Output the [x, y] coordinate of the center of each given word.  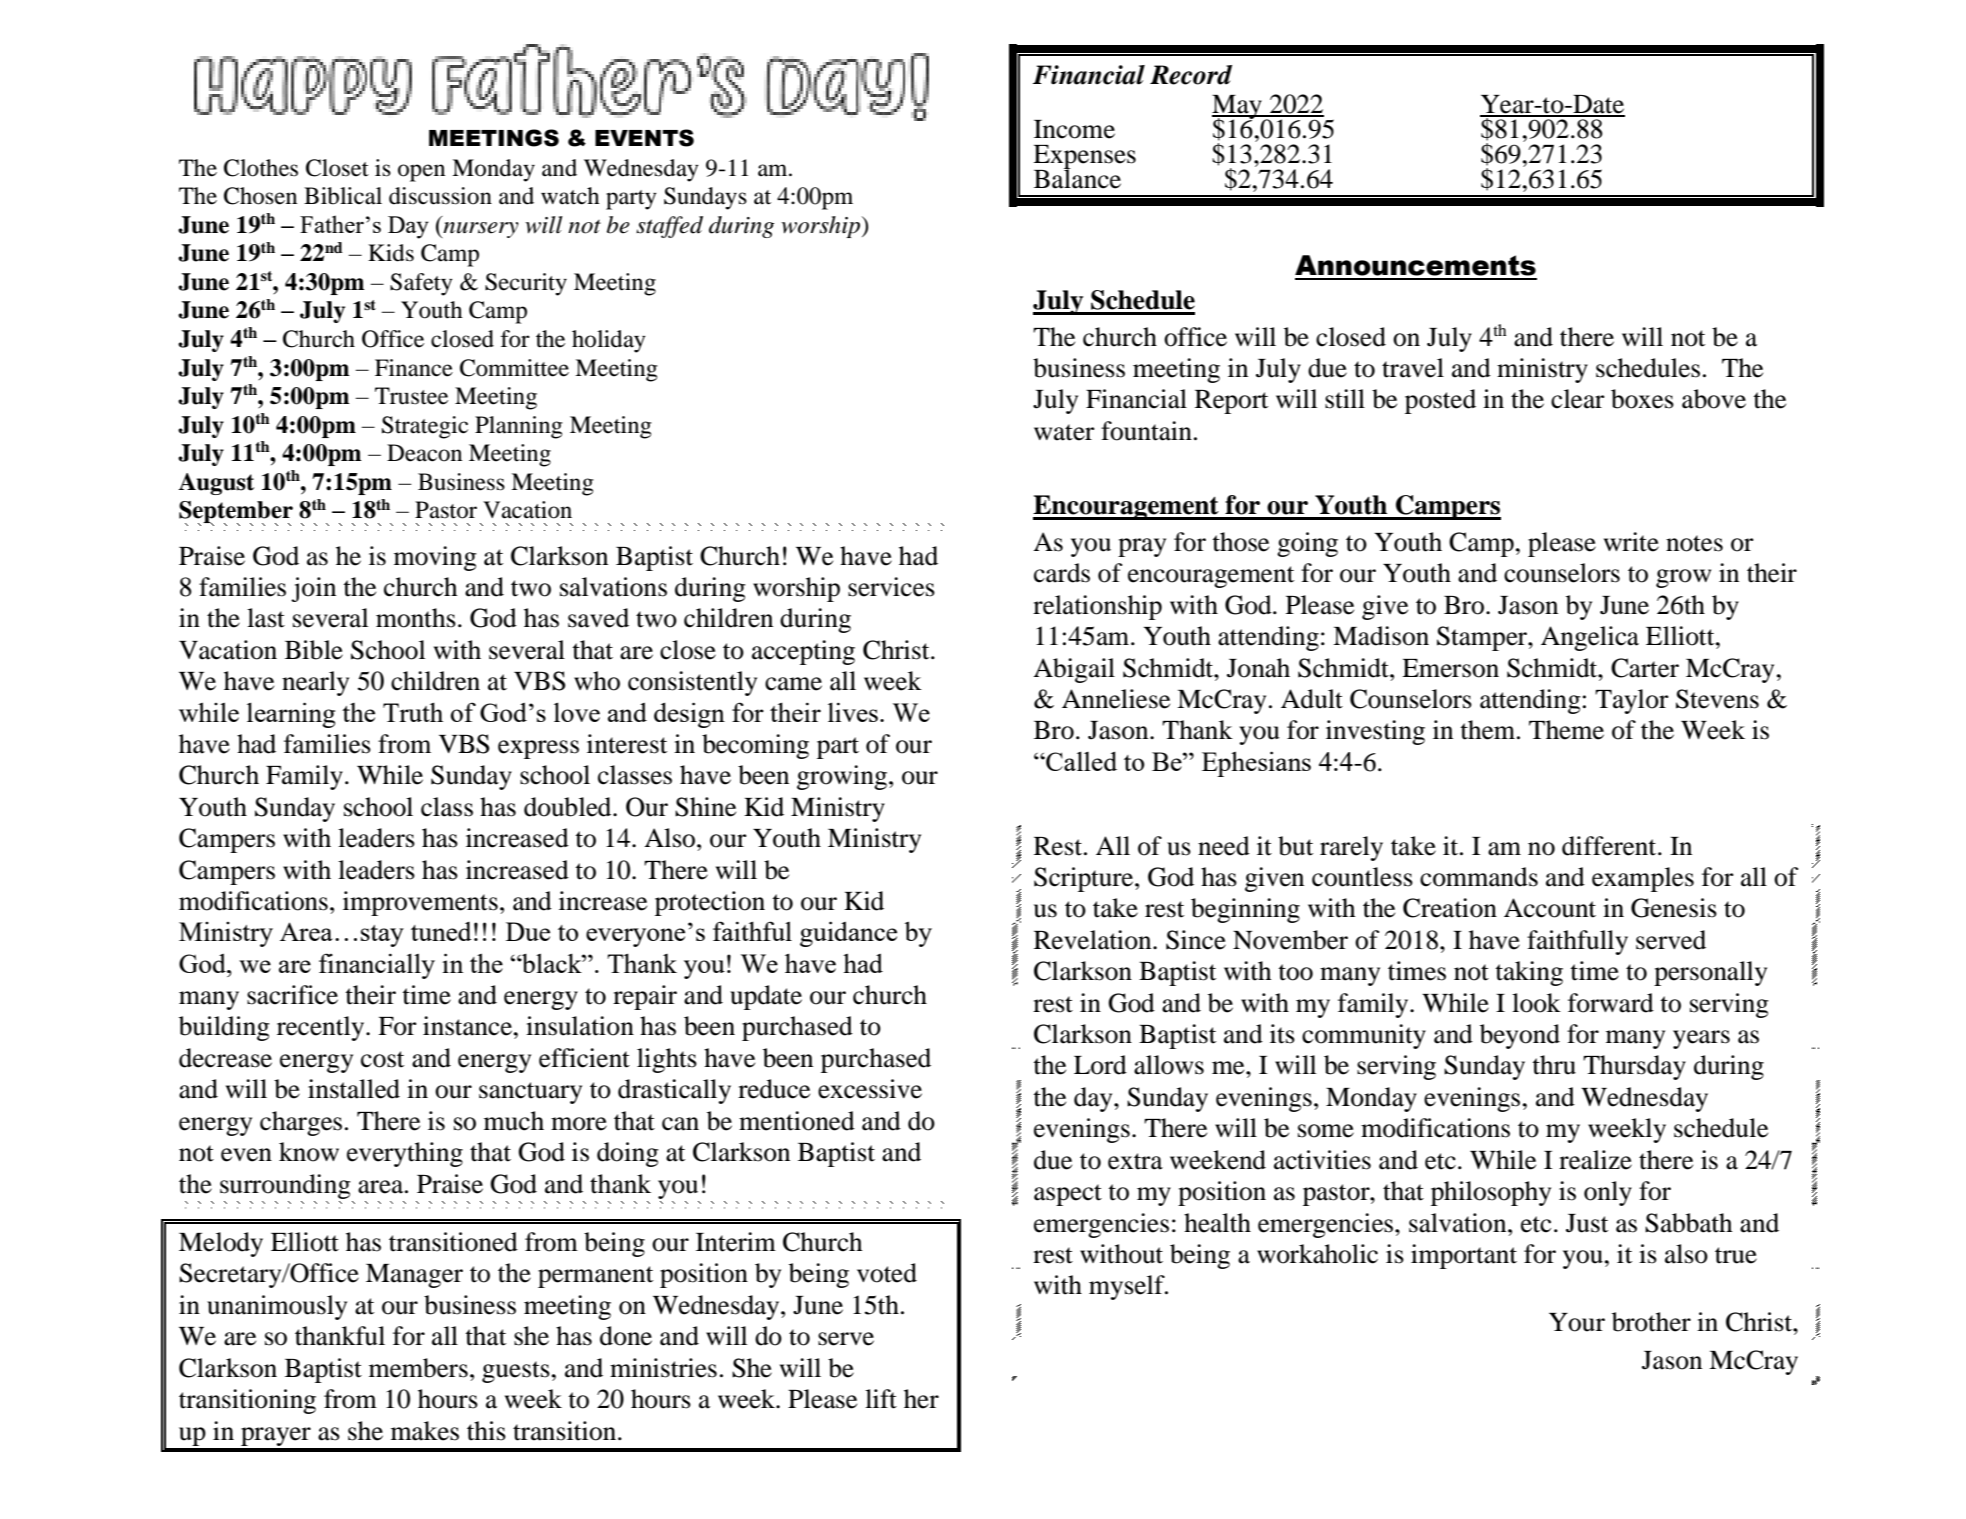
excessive [870, 1089]
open [421, 173]
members [418, 1368]
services [891, 587]
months [416, 618]
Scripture [1085, 879]
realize [1595, 1160]
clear [1578, 399]
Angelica [1590, 638]
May [1238, 108]
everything [405, 1154]
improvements [420, 903]
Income [1074, 129]
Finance [414, 368]
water [1064, 432]
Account [1550, 908]
